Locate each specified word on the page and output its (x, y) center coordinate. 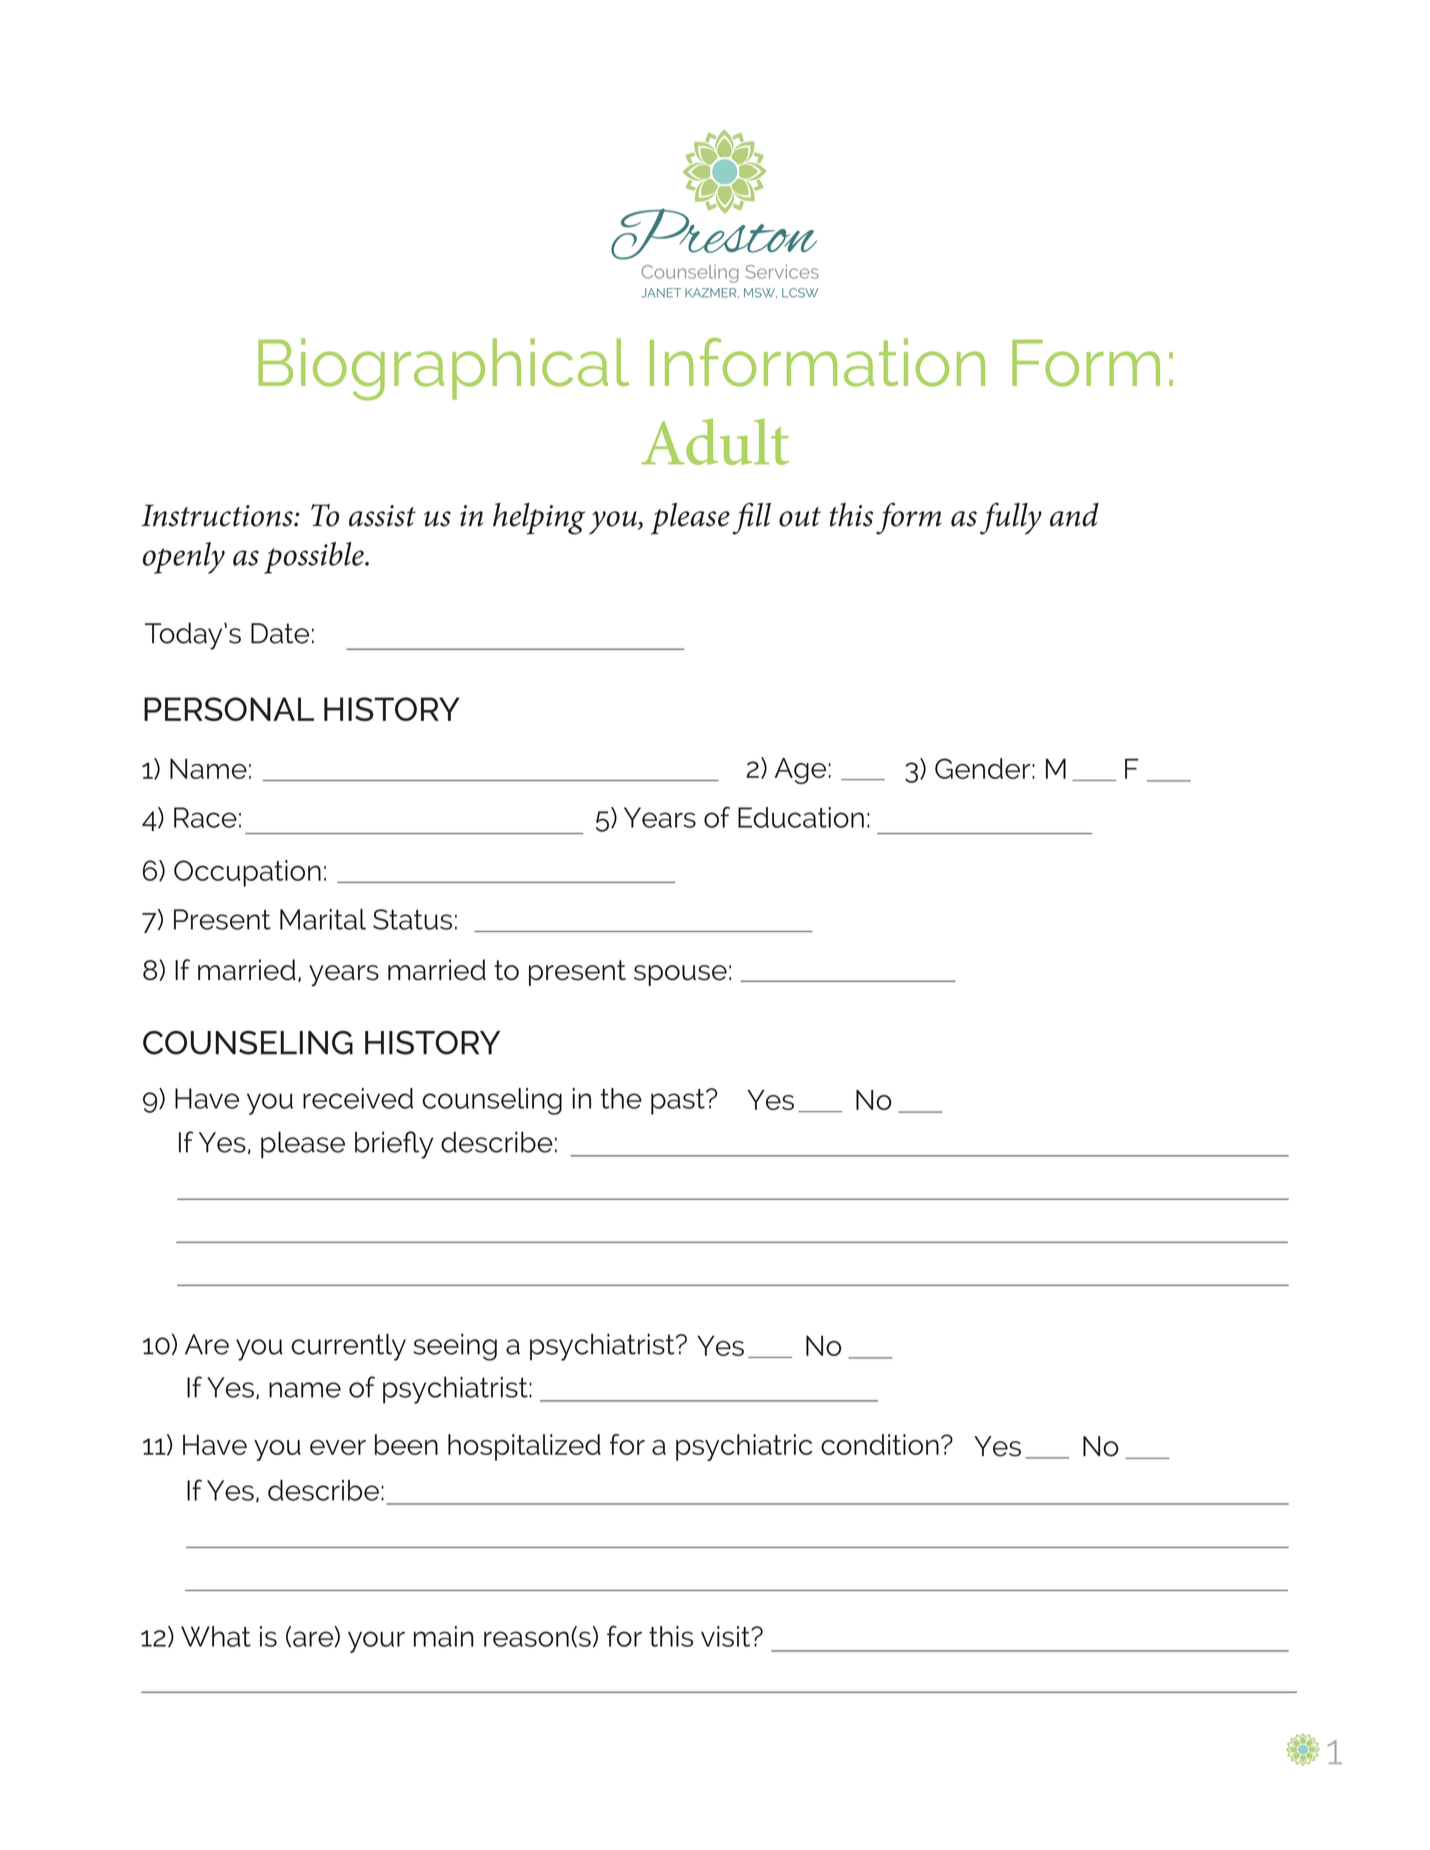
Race (205, 817)
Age (800, 771)
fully (1011, 518)
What (216, 1636)
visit (727, 1636)
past (679, 1102)
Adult (715, 441)
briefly (394, 1145)
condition (880, 1444)
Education (801, 817)
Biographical (443, 369)
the (621, 1098)
